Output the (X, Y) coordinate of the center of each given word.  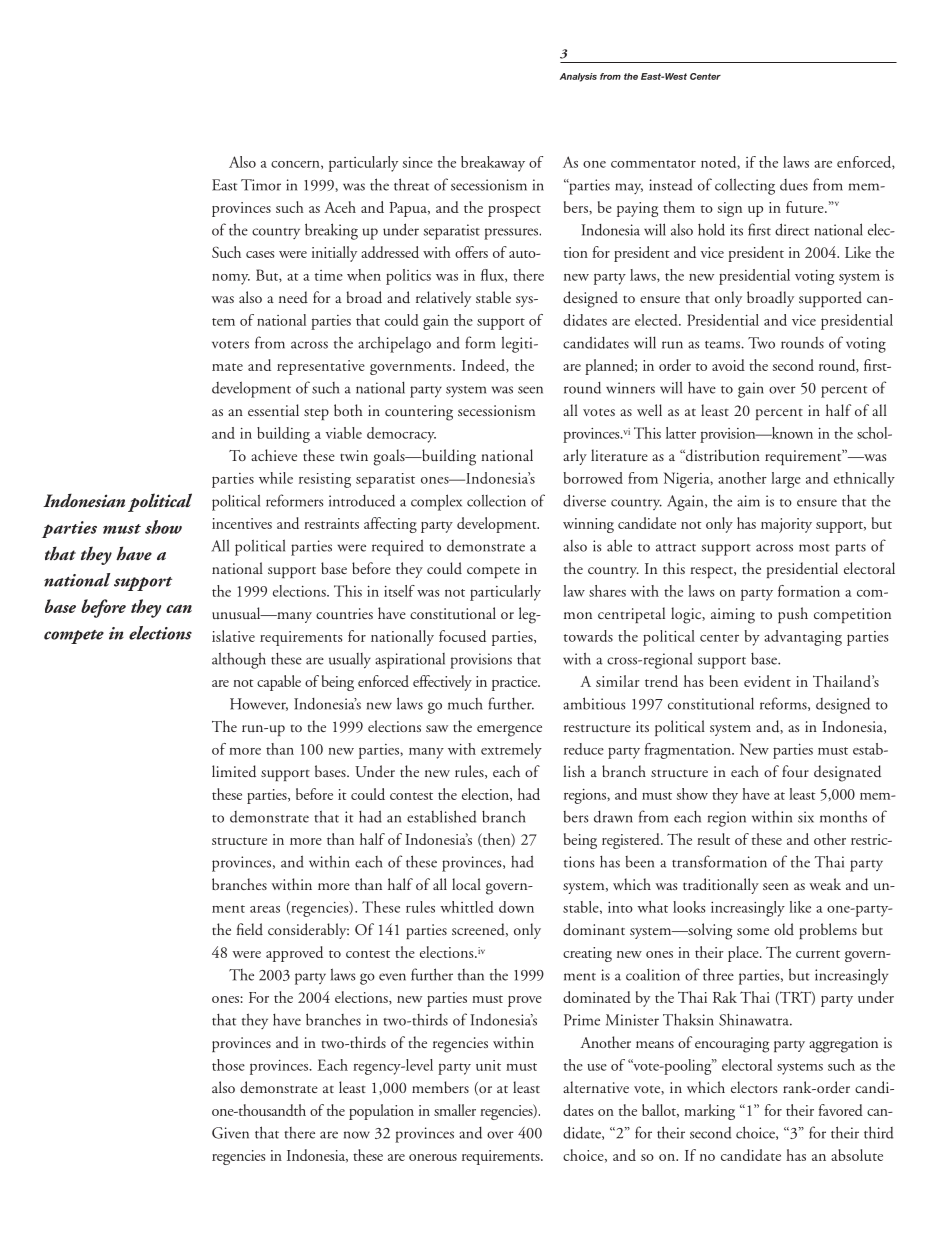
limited (234, 771)
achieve (274, 455)
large (786, 480)
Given (230, 1133)
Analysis (578, 77)
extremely (511, 751)
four (795, 771)
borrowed (593, 478)
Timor (261, 185)
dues (794, 185)
